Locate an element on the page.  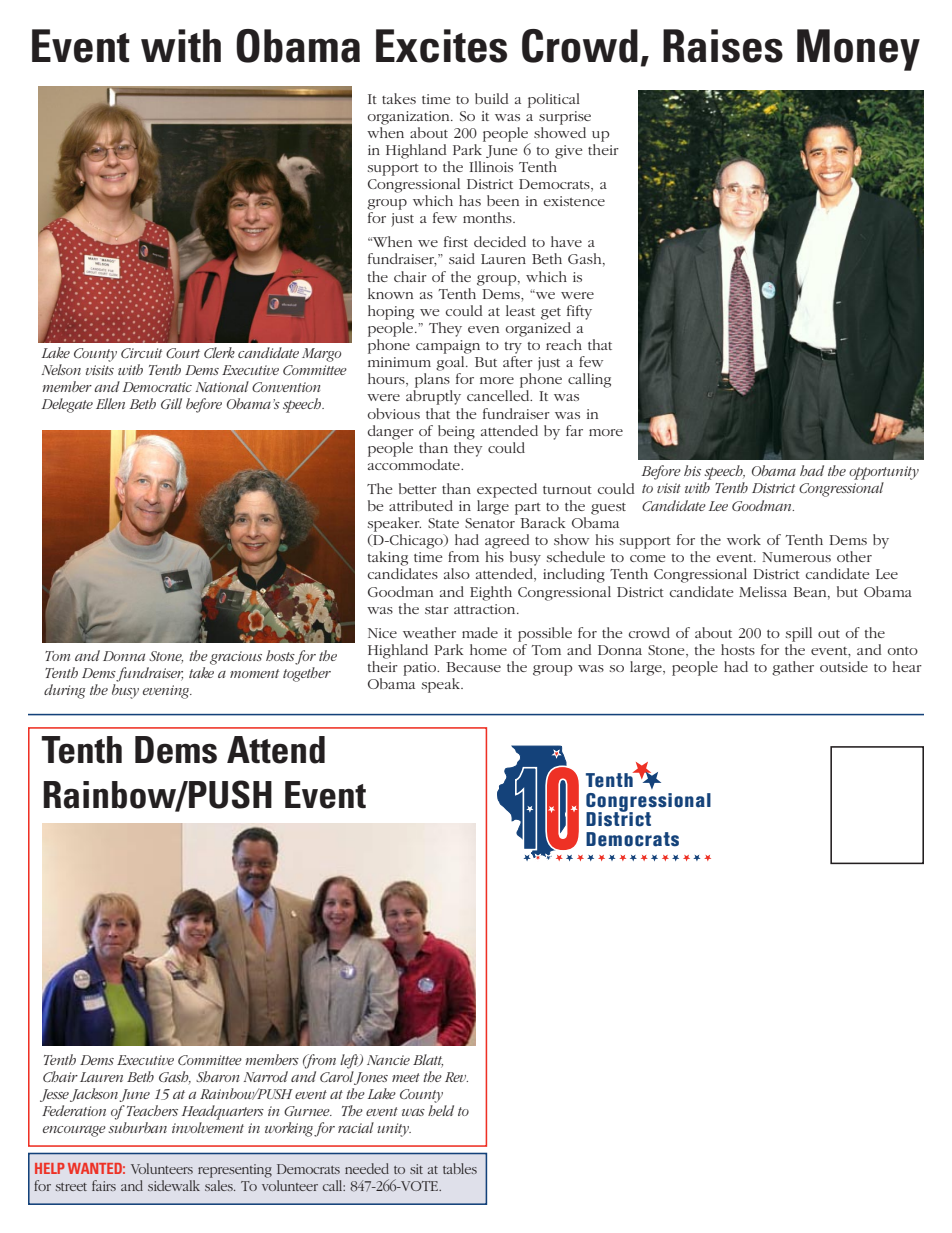
Money is located at coordinates (858, 50).
